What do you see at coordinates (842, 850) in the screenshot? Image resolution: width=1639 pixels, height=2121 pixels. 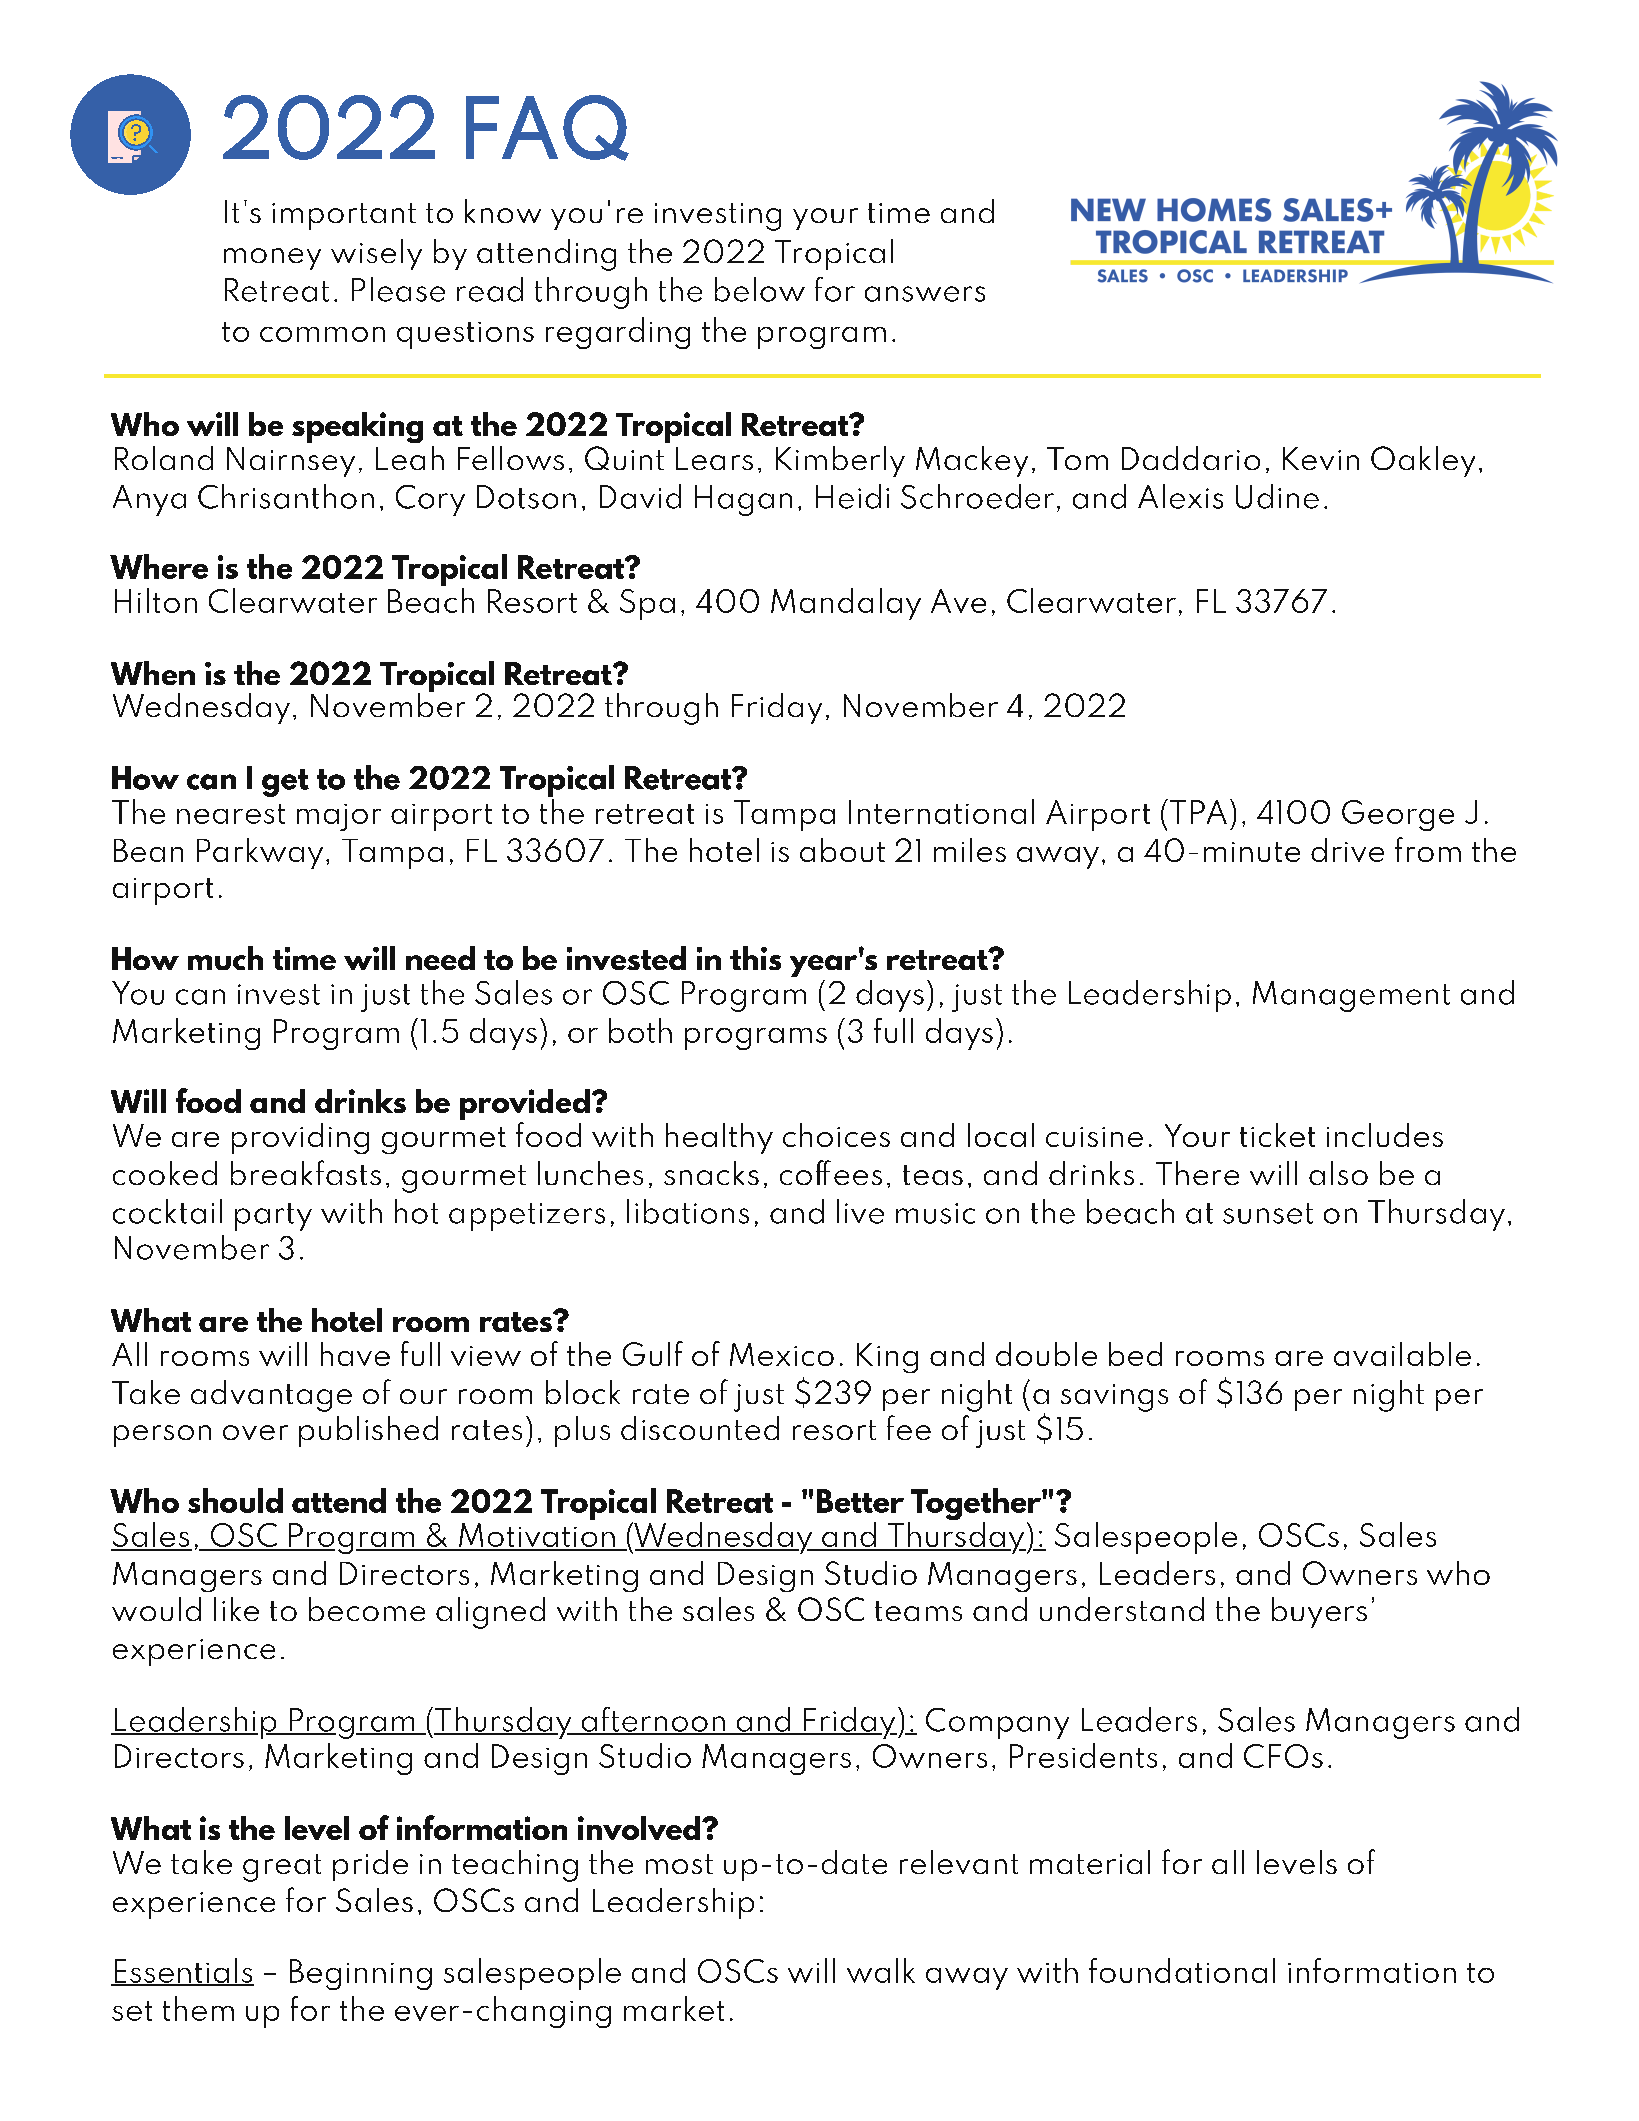 I see `about` at bounding box center [842, 850].
